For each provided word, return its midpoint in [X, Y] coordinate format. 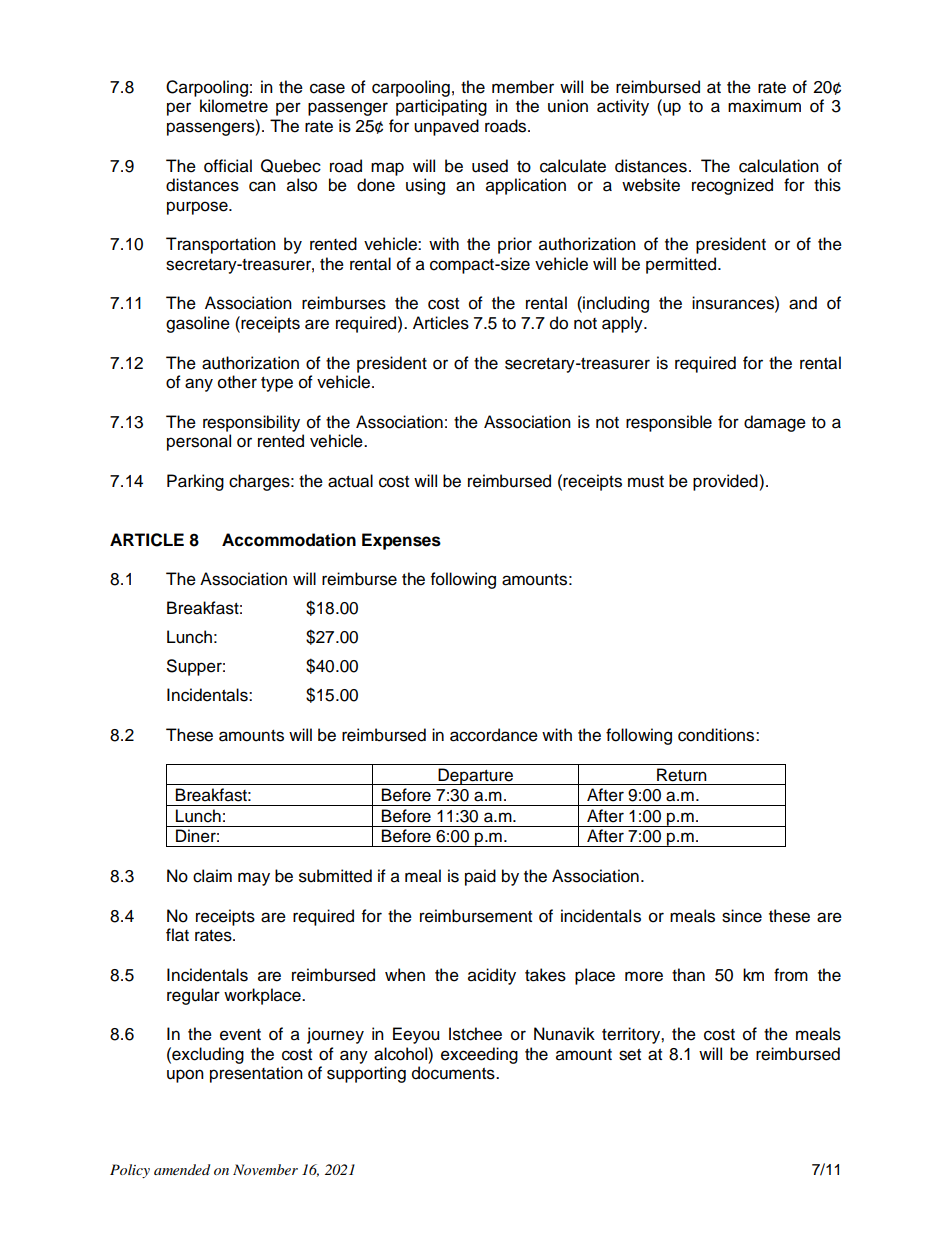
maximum [764, 106]
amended [182, 1169]
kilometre [234, 106]
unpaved [446, 127]
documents [454, 1073]
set [630, 1055]
